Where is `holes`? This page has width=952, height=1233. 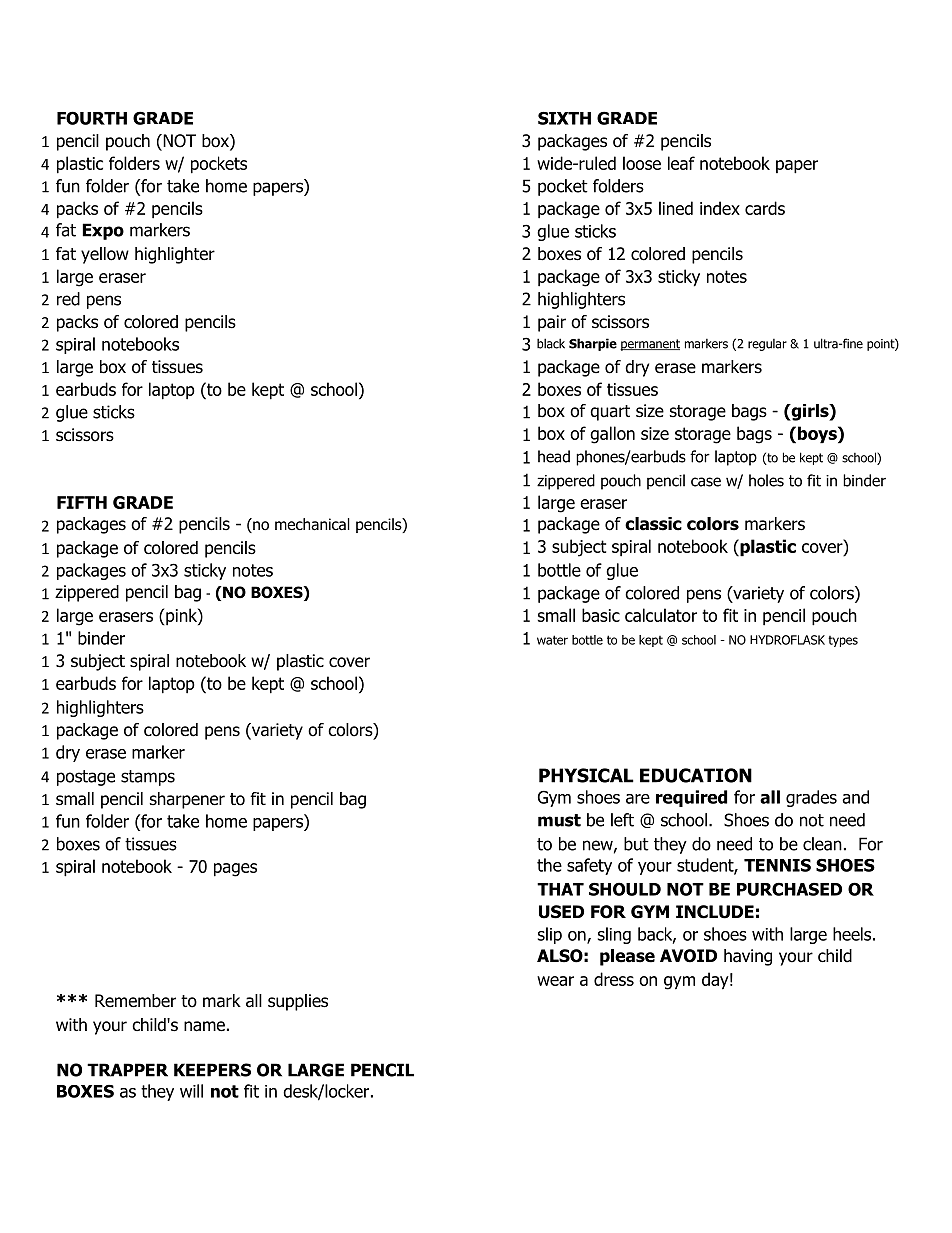
holes is located at coordinates (766, 480).
